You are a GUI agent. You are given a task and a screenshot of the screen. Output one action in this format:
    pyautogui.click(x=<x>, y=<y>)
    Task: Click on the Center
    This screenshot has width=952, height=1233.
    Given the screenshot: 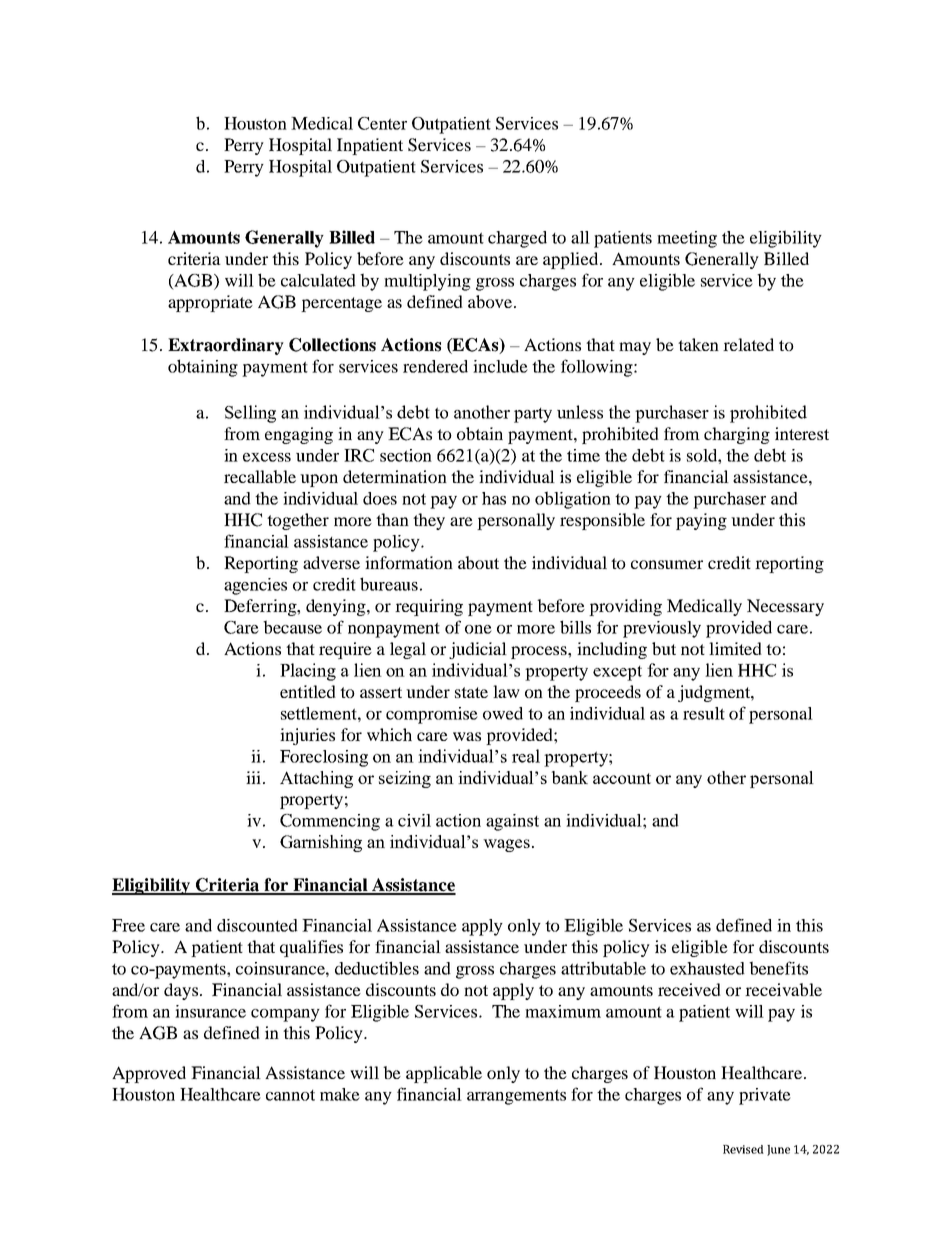 What is the action you would take?
    pyautogui.click(x=382, y=123)
